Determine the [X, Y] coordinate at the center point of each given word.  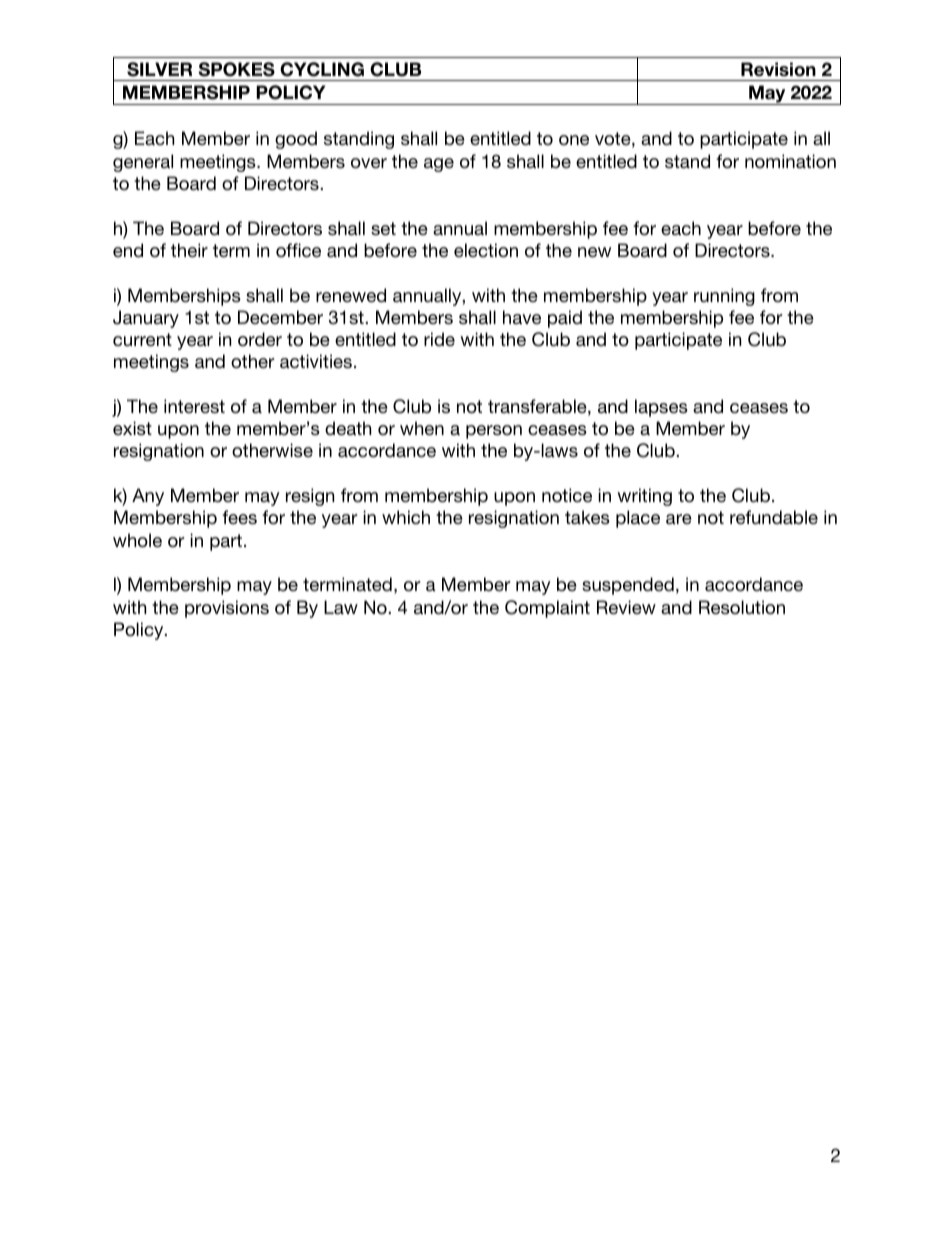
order [260, 339]
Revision [778, 69]
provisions [227, 609]
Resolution [742, 607]
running [724, 297]
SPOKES [236, 69]
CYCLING [322, 69]
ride [439, 339]
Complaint [547, 609]
